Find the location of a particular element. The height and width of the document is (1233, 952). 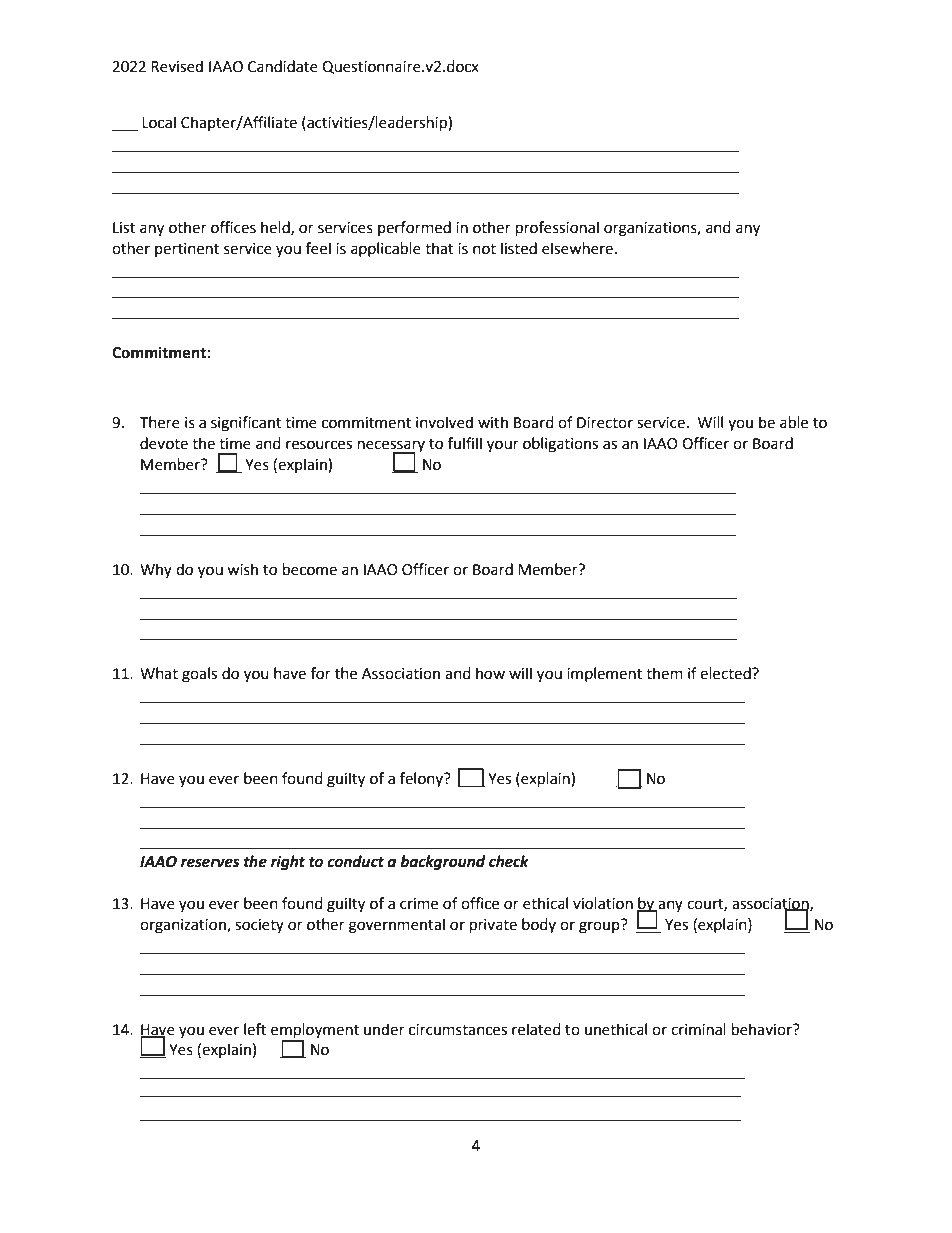

reserves is located at coordinates (210, 863).
